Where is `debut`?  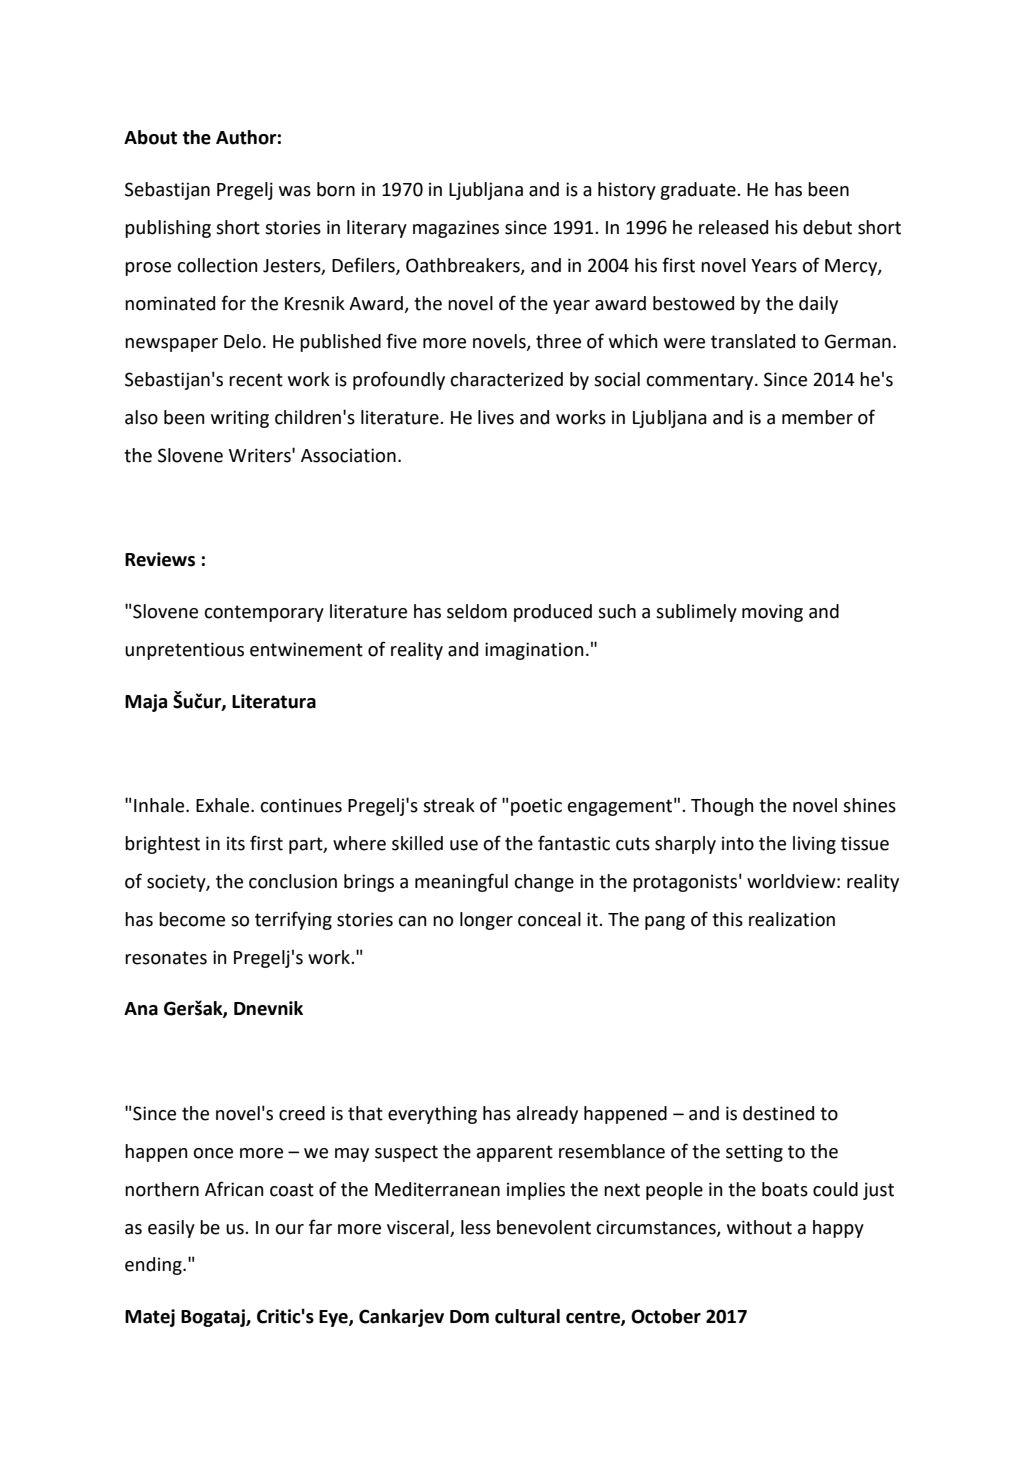
debut is located at coordinates (827, 227).
